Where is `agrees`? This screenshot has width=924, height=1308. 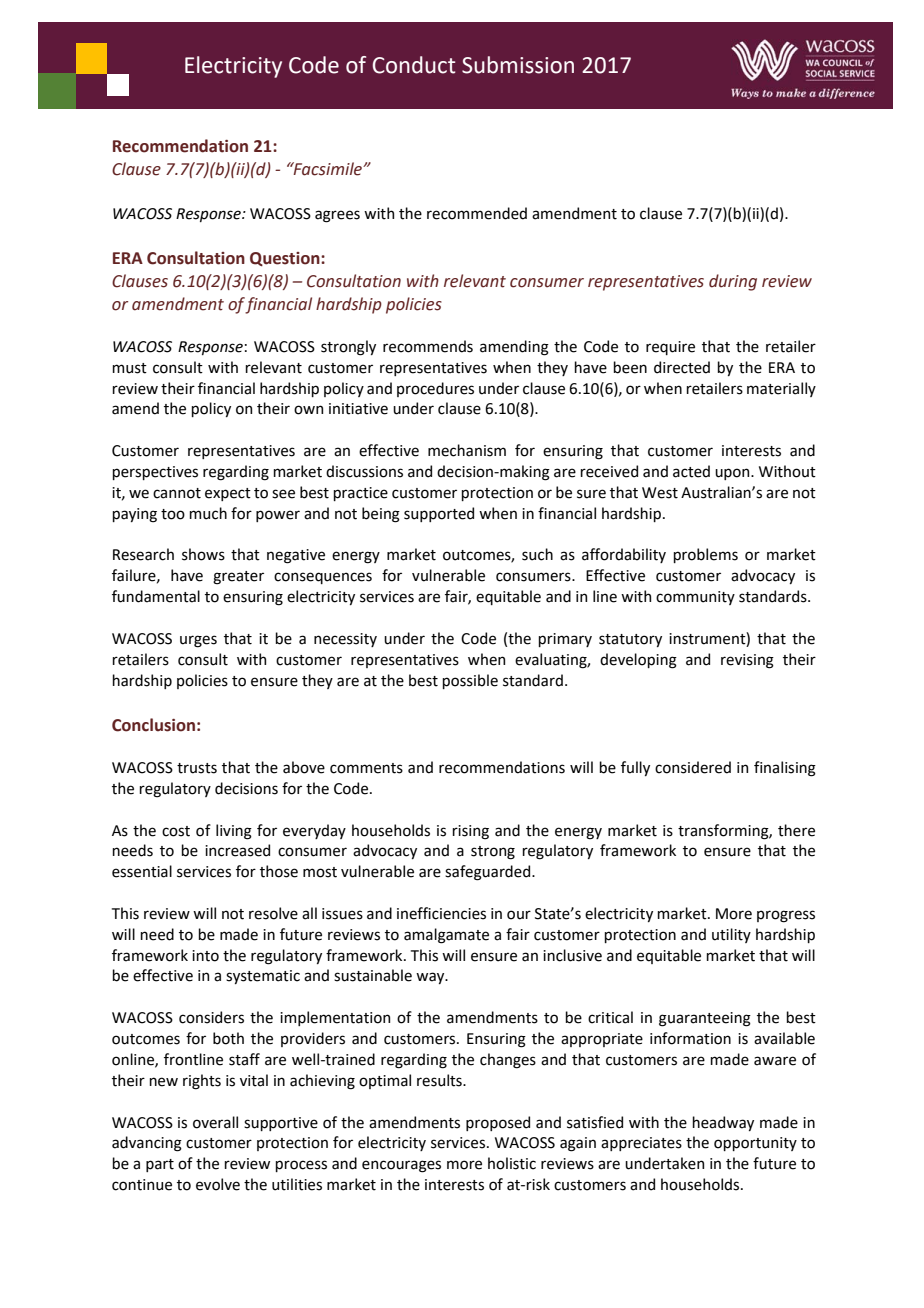
agrees is located at coordinates (337, 216).
